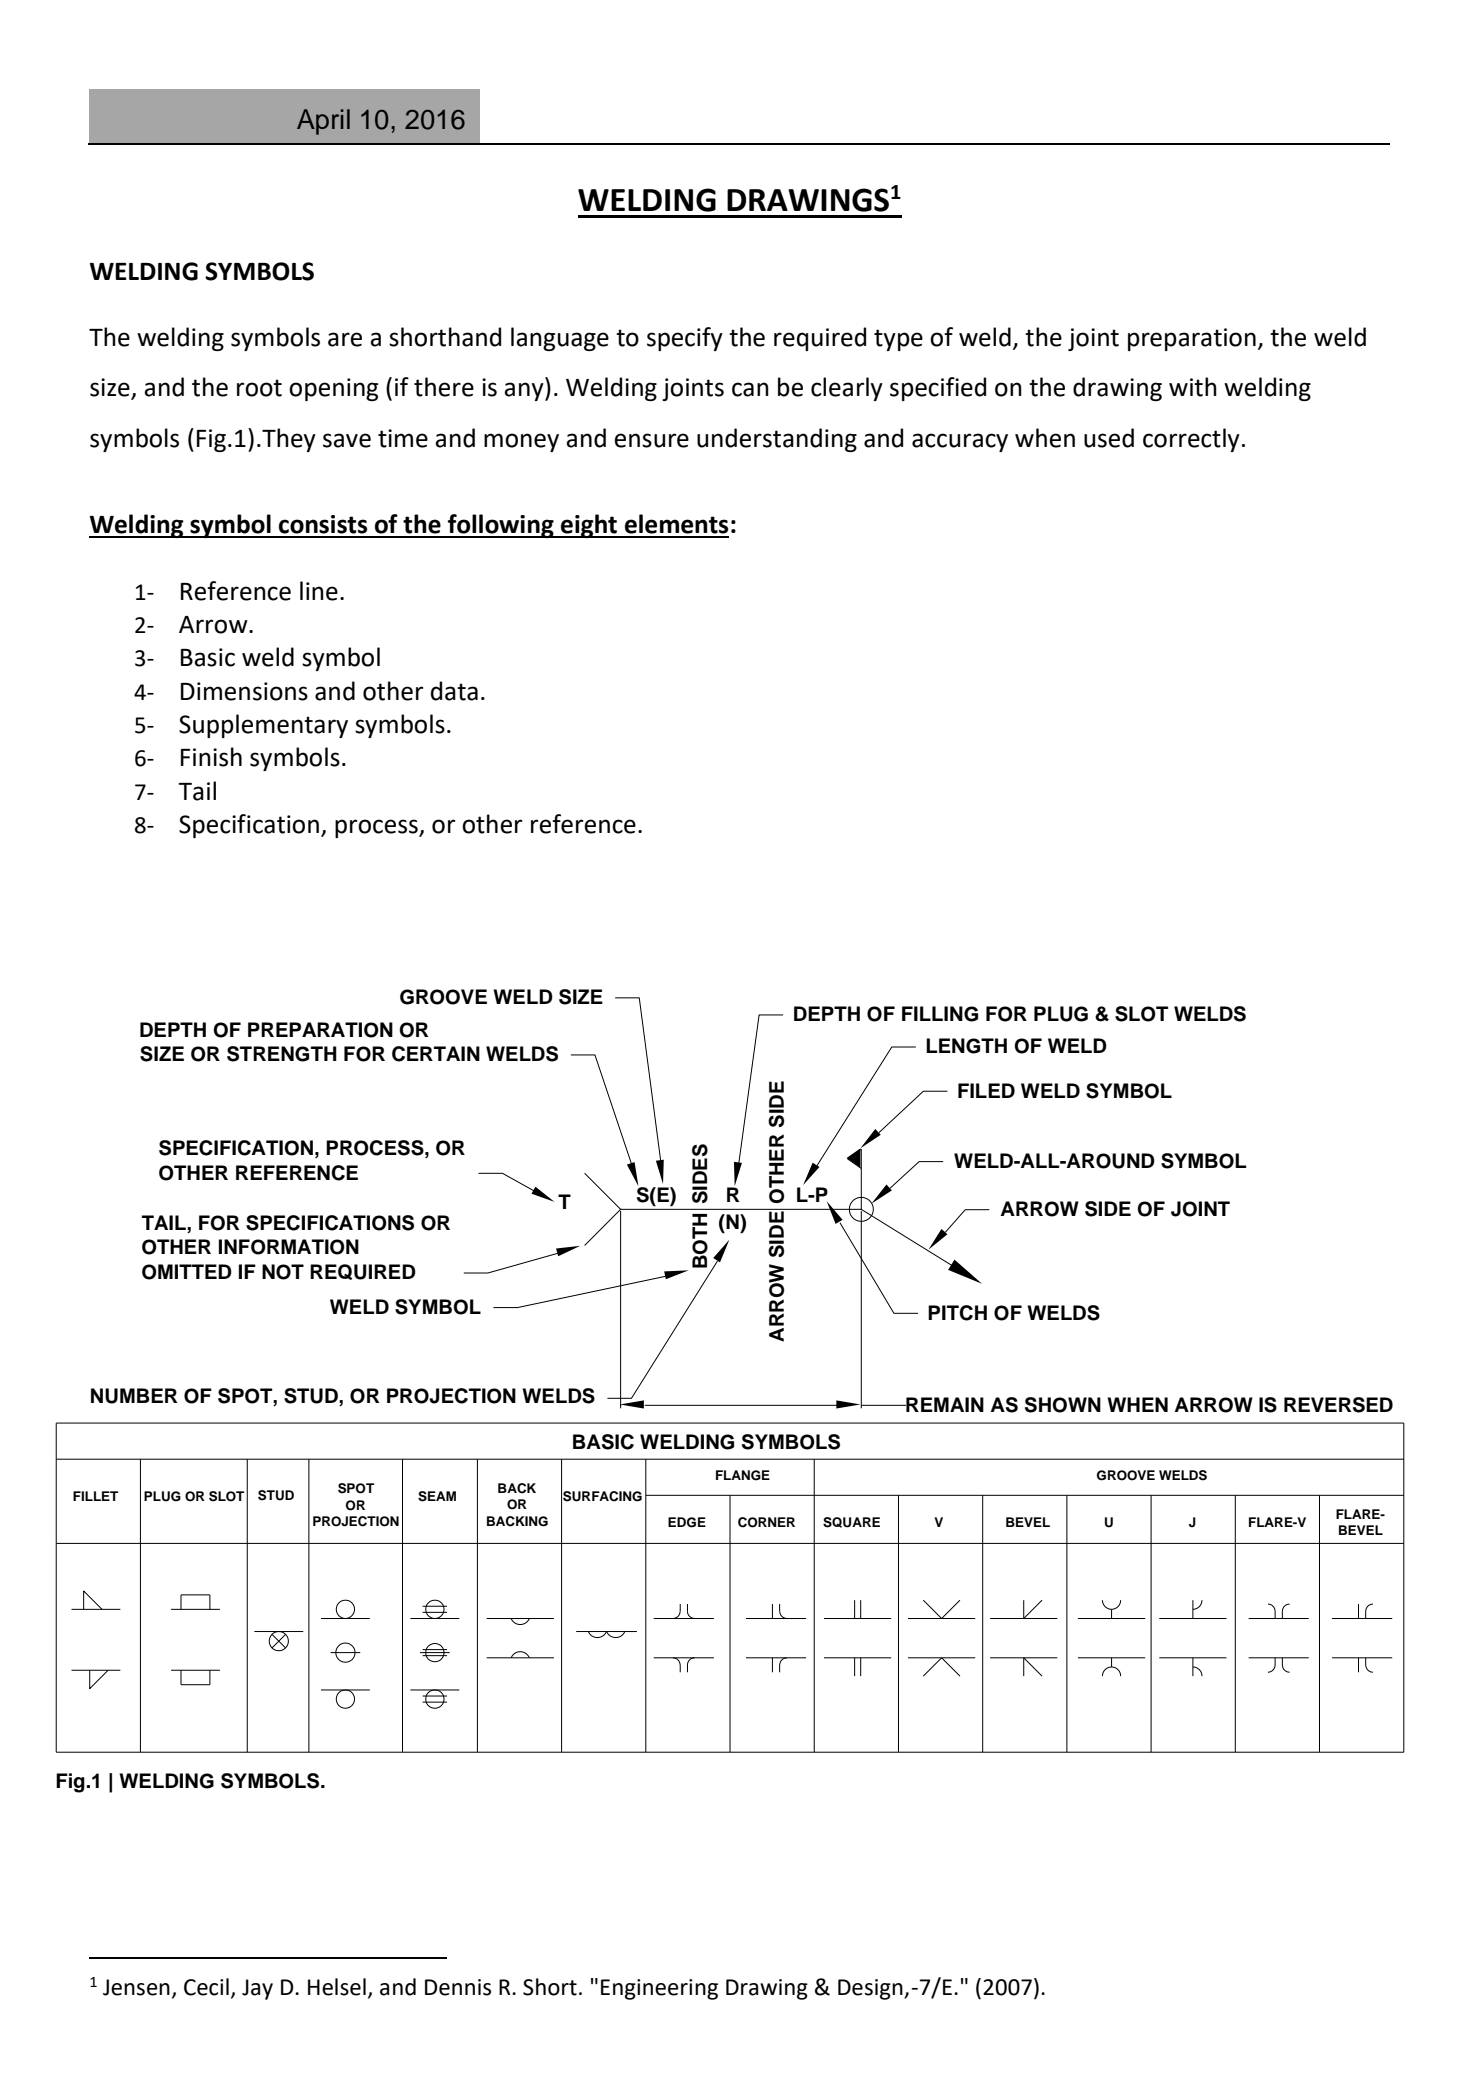 This screenshot has height=2091, width=1479. I want to click on FILLET, so click(95, 1496).
